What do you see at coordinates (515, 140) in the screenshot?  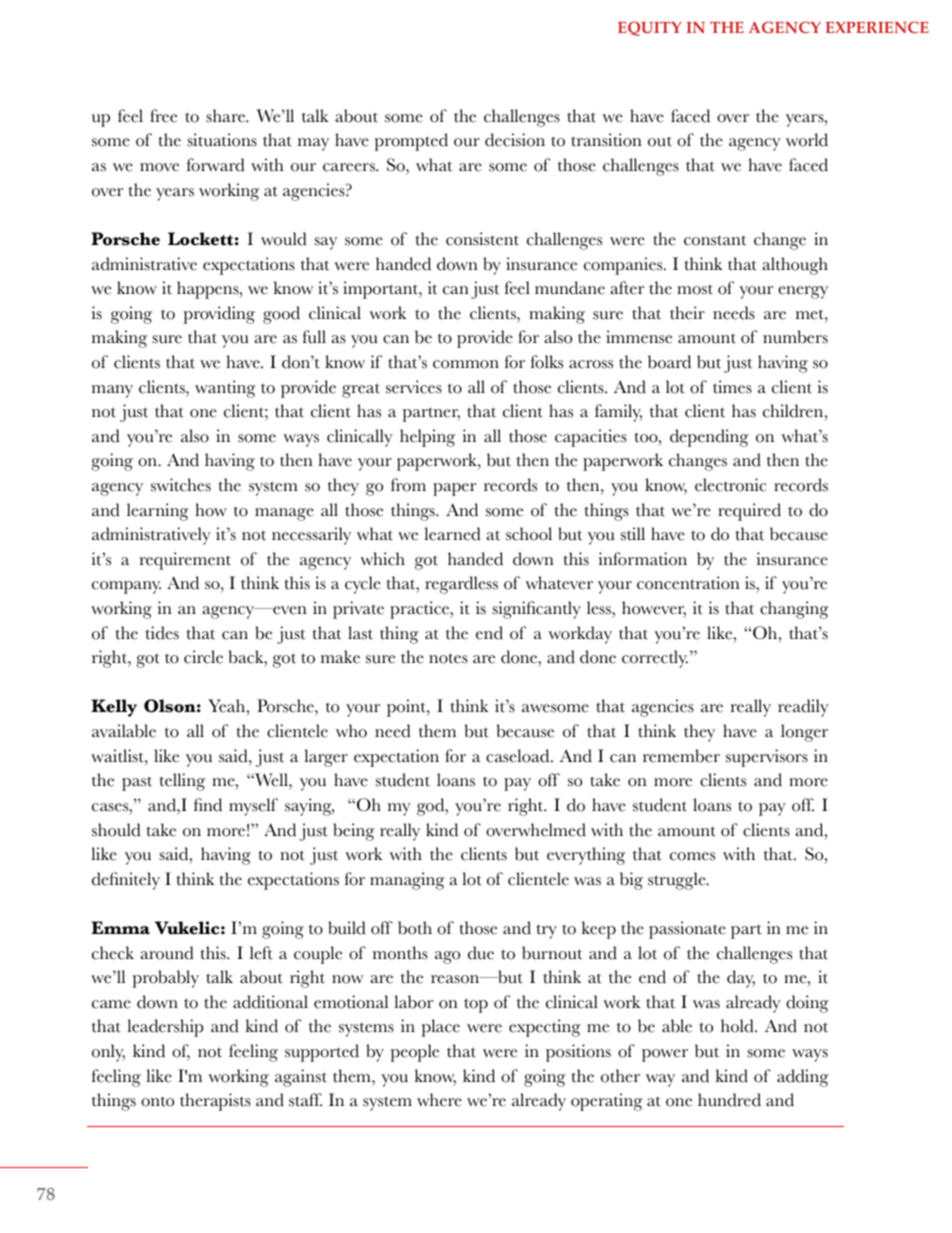 I see `decision` at bounding box center [515, 140].
